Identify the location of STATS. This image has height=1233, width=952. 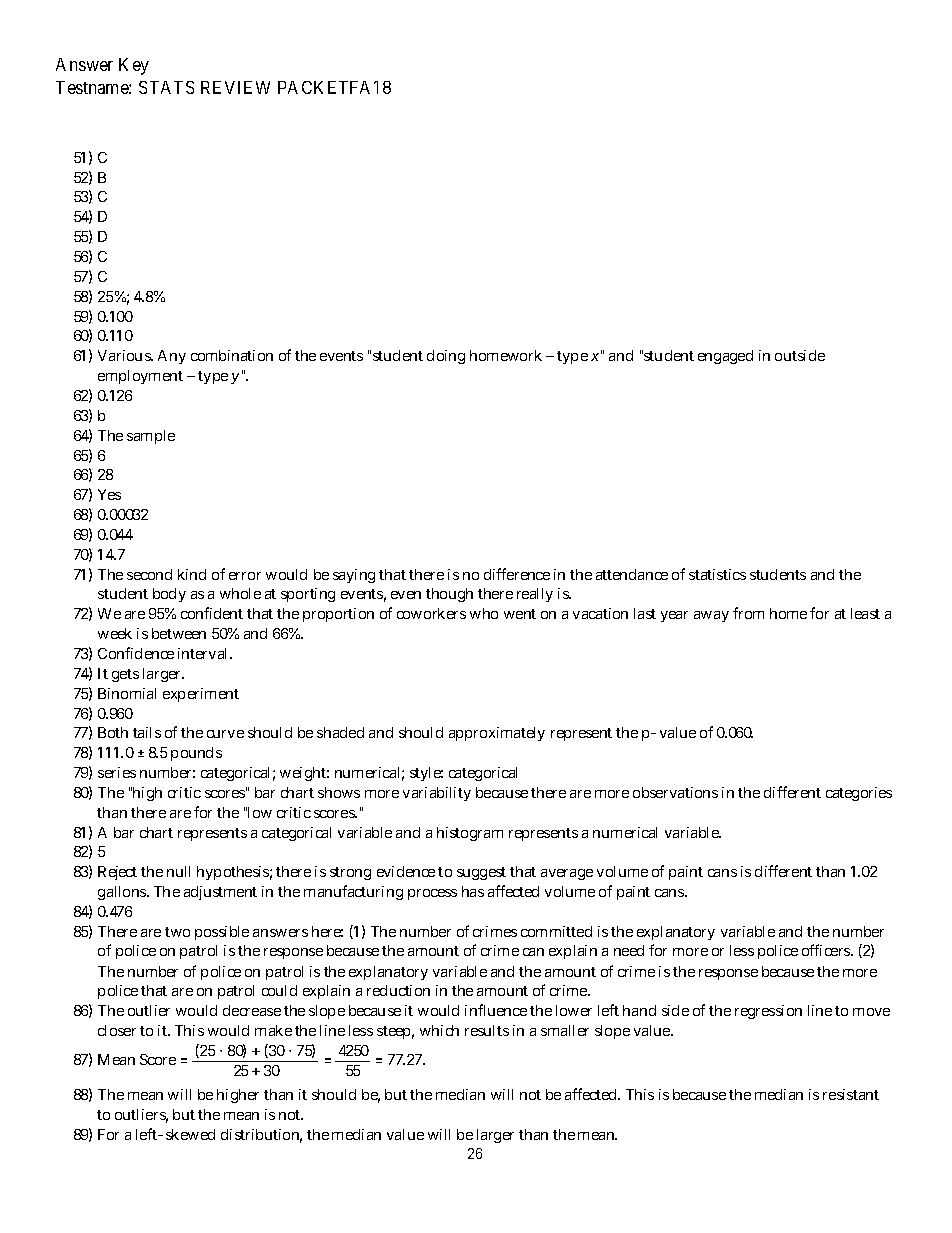
(166, 87).
